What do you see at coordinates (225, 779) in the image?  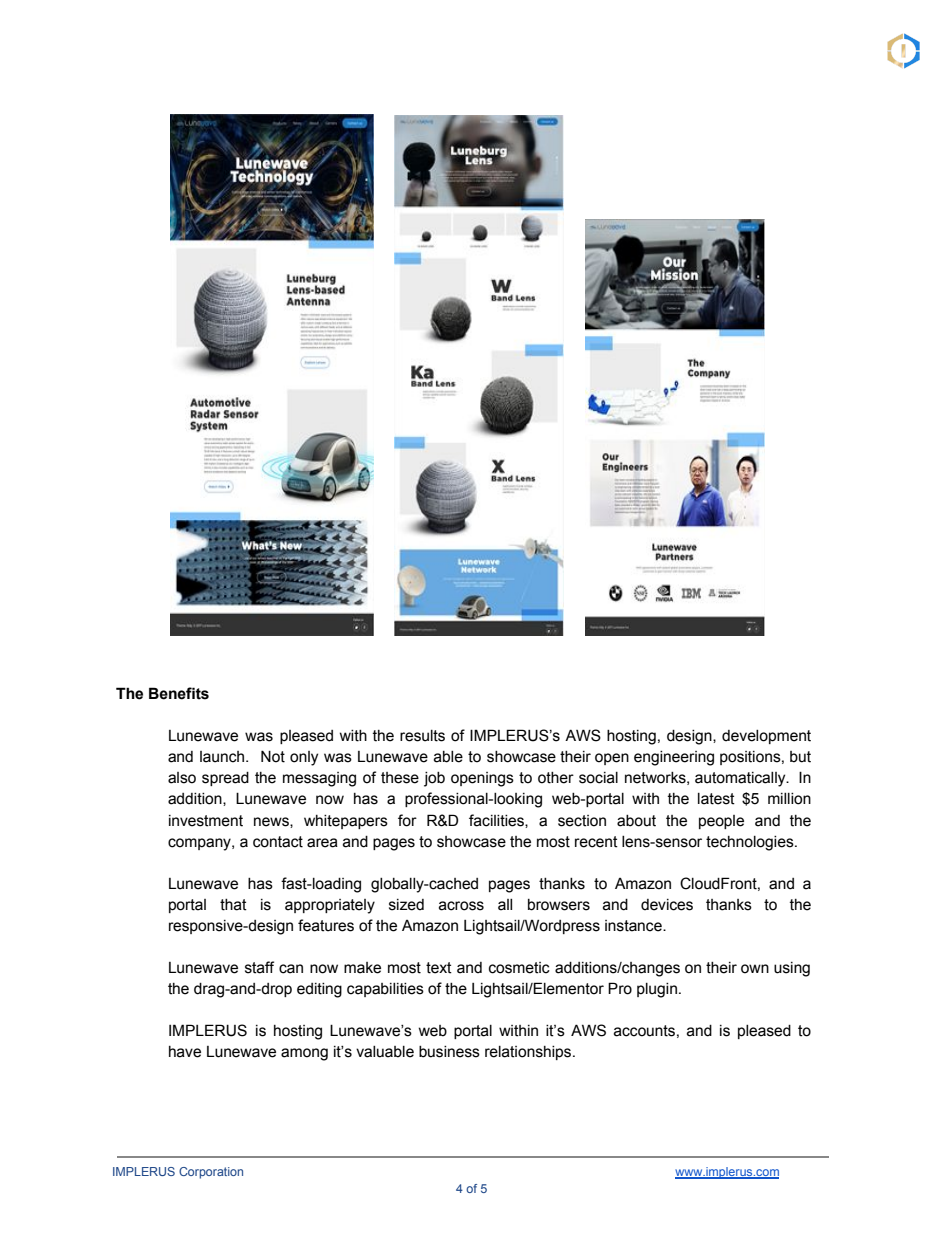 I see `spread` at bounding box center [225, 779].
